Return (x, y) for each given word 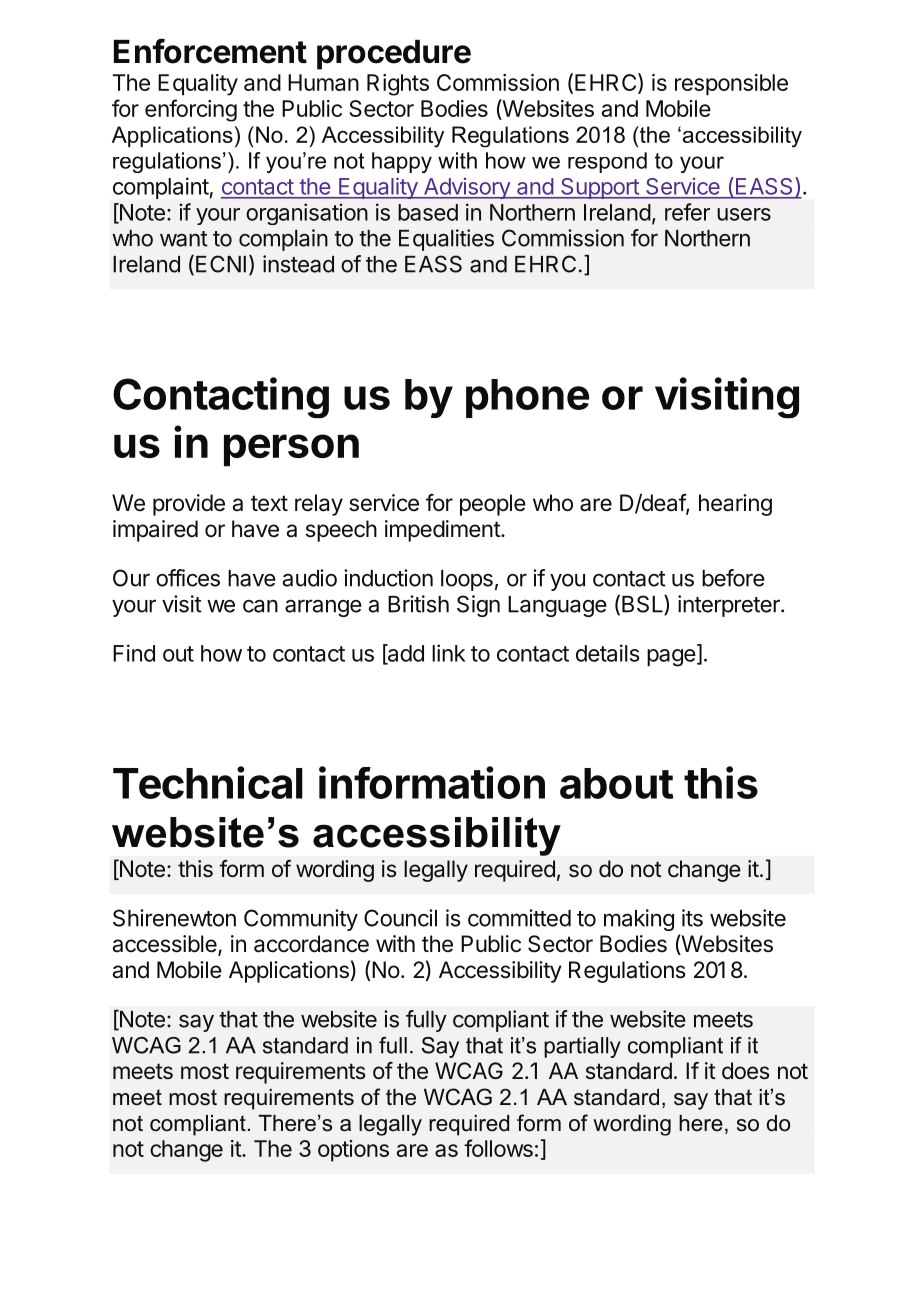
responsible (731, 85)
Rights (398, 85)
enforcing (191, 110)
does (746, 1071)
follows (498, 1148)
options (353, 1151)
